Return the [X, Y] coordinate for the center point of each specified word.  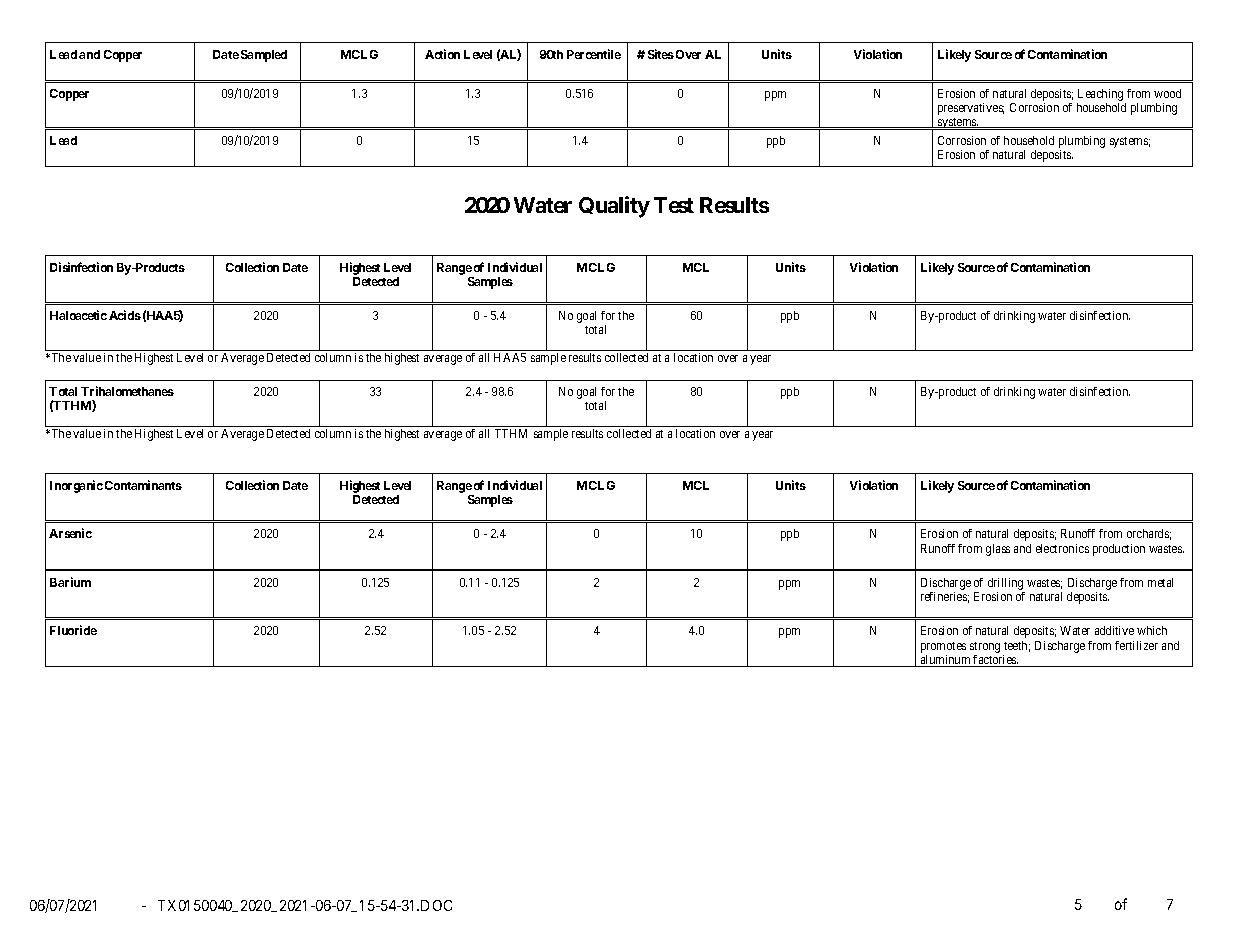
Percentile [594, 54]
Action [442, 54]
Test [674, 205]
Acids [125, 315]
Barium [70, 582]
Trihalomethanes [127, 391]
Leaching [1101, 96]
